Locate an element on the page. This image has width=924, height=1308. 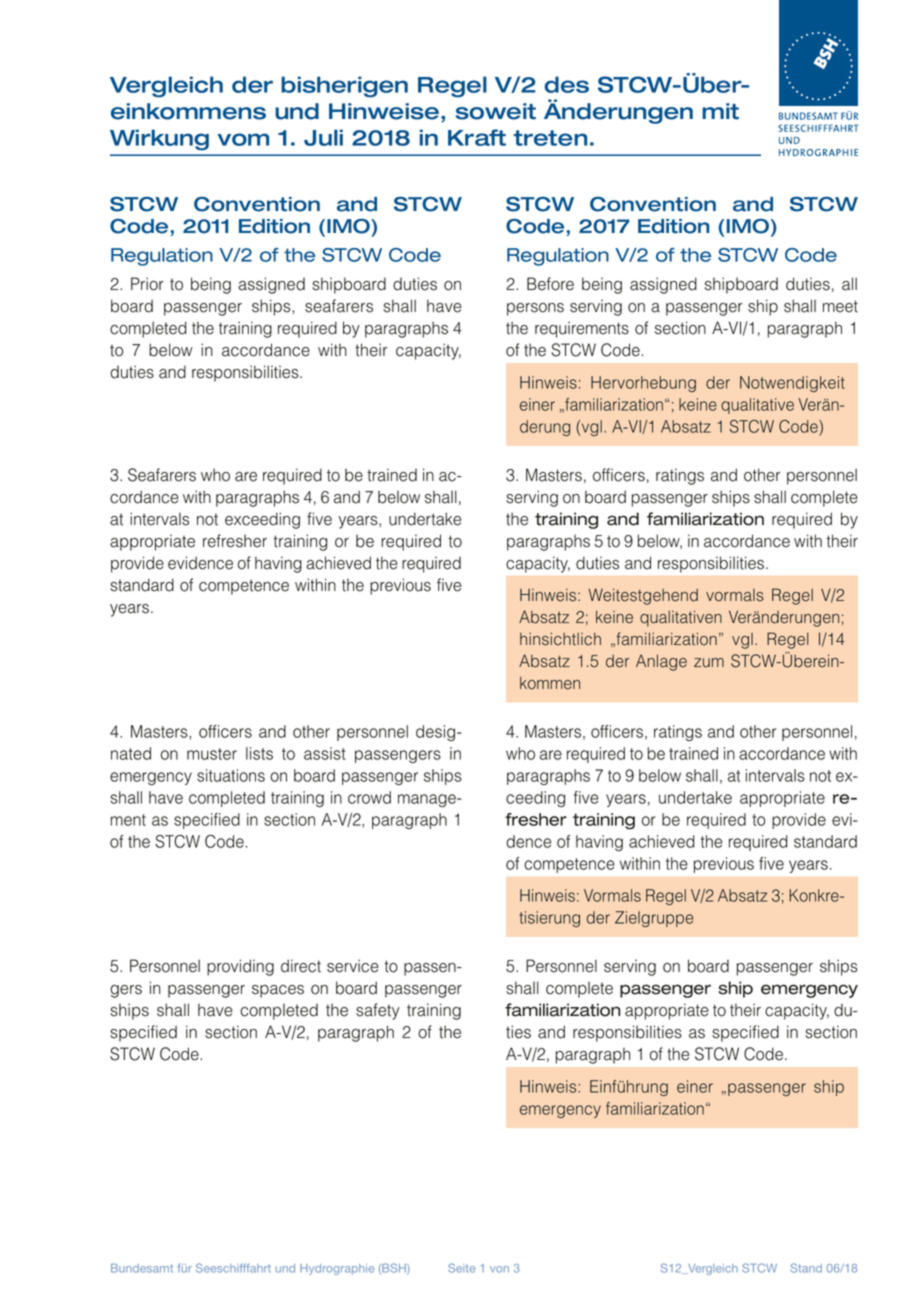
safety is located at coordinates (378, 1011).
